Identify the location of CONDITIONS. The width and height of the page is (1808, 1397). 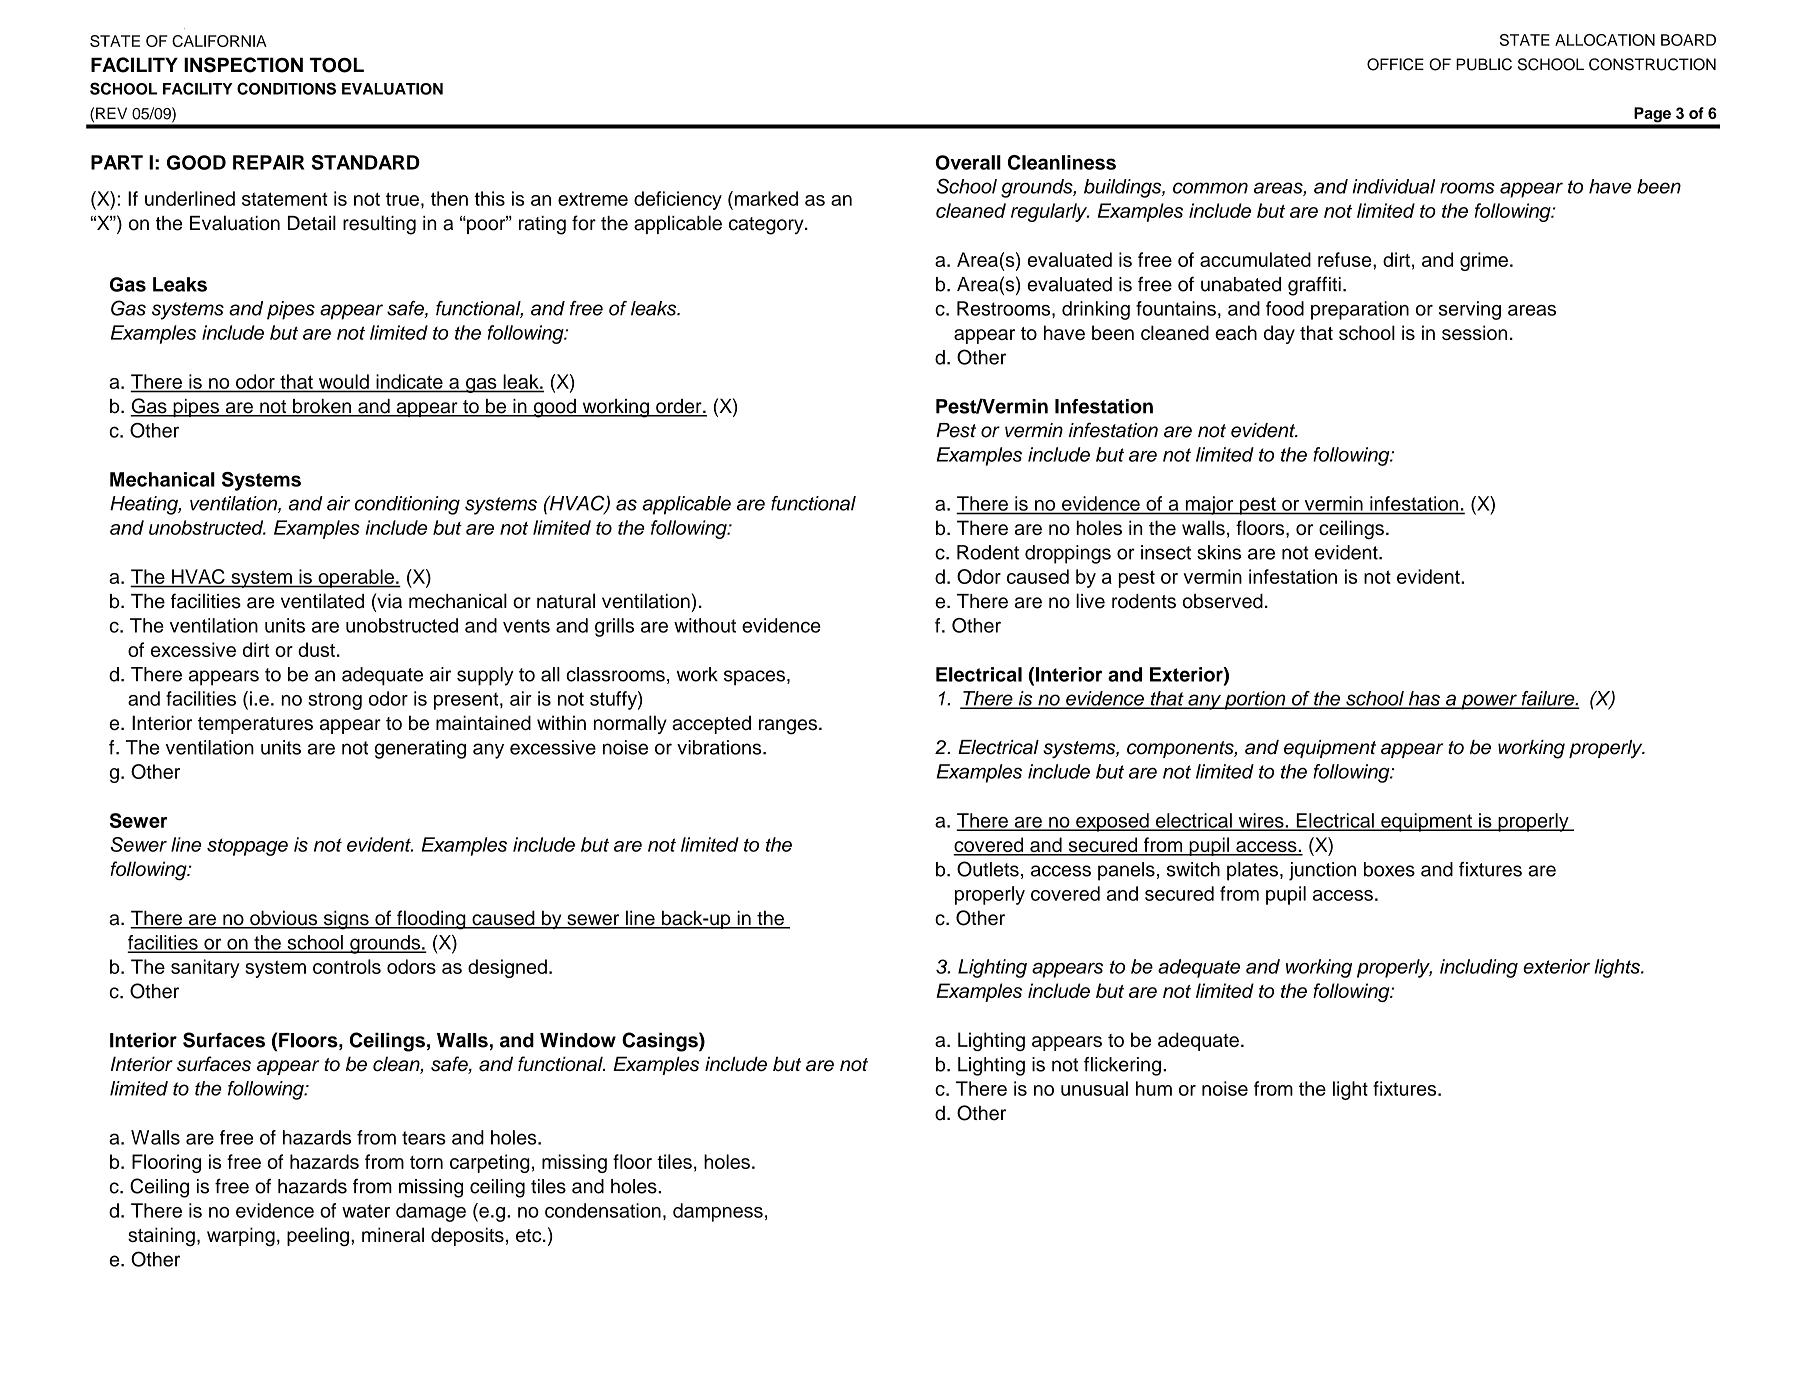
(286, 88).
